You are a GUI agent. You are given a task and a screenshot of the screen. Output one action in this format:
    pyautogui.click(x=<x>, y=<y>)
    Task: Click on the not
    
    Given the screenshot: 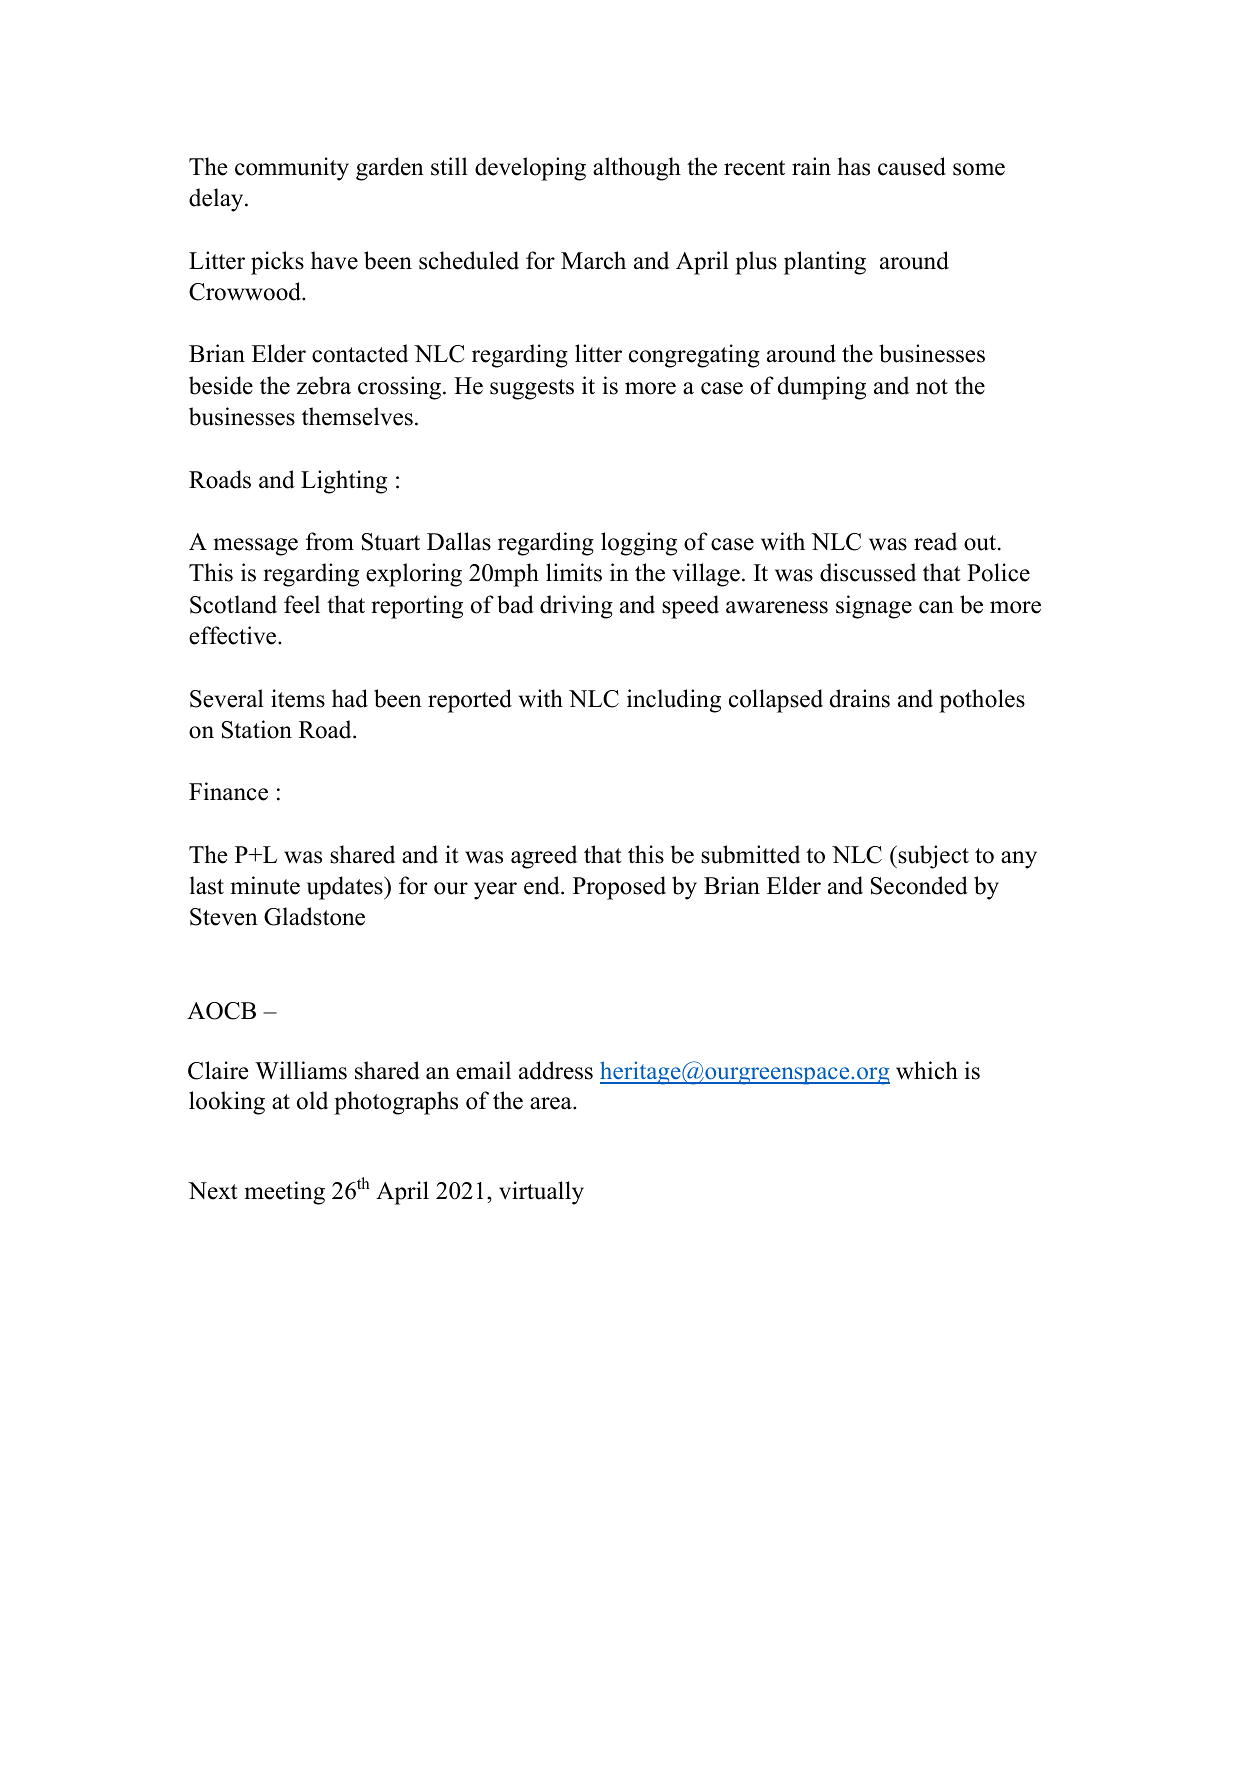 What is the action you would take?
    pyautogui.click(x=932, y=387)
